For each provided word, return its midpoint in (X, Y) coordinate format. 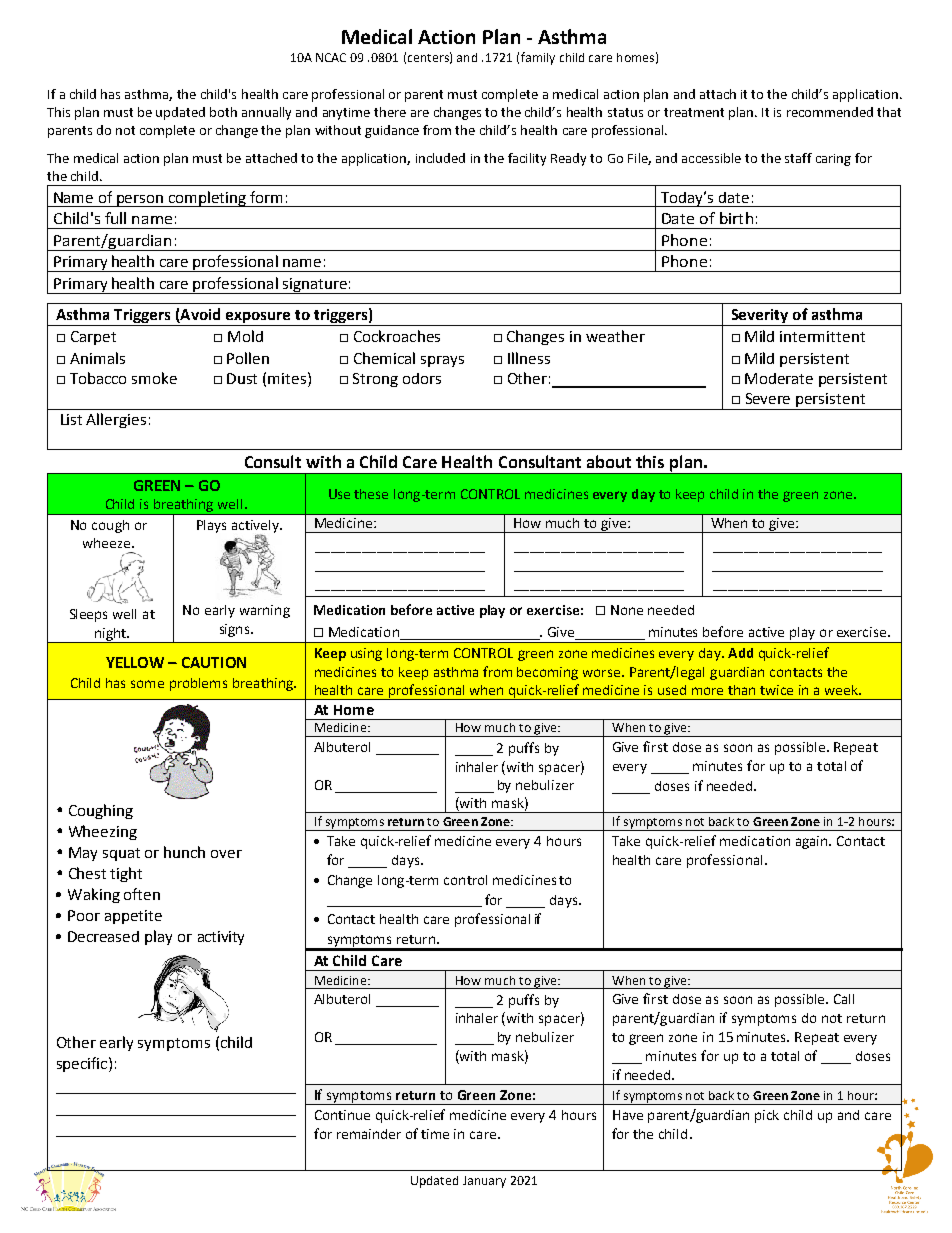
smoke (154, 378)
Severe (768, 398)
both (223, 112)
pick (767, 1116)
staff (798, 158)
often (142, 894)
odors (422, 378)
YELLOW (135, 662)
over (226, 854)
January (484, 1182)
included (440, 158)
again (813, 842)
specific (83, 1064)
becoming (547, 673)
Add (740, 653)
